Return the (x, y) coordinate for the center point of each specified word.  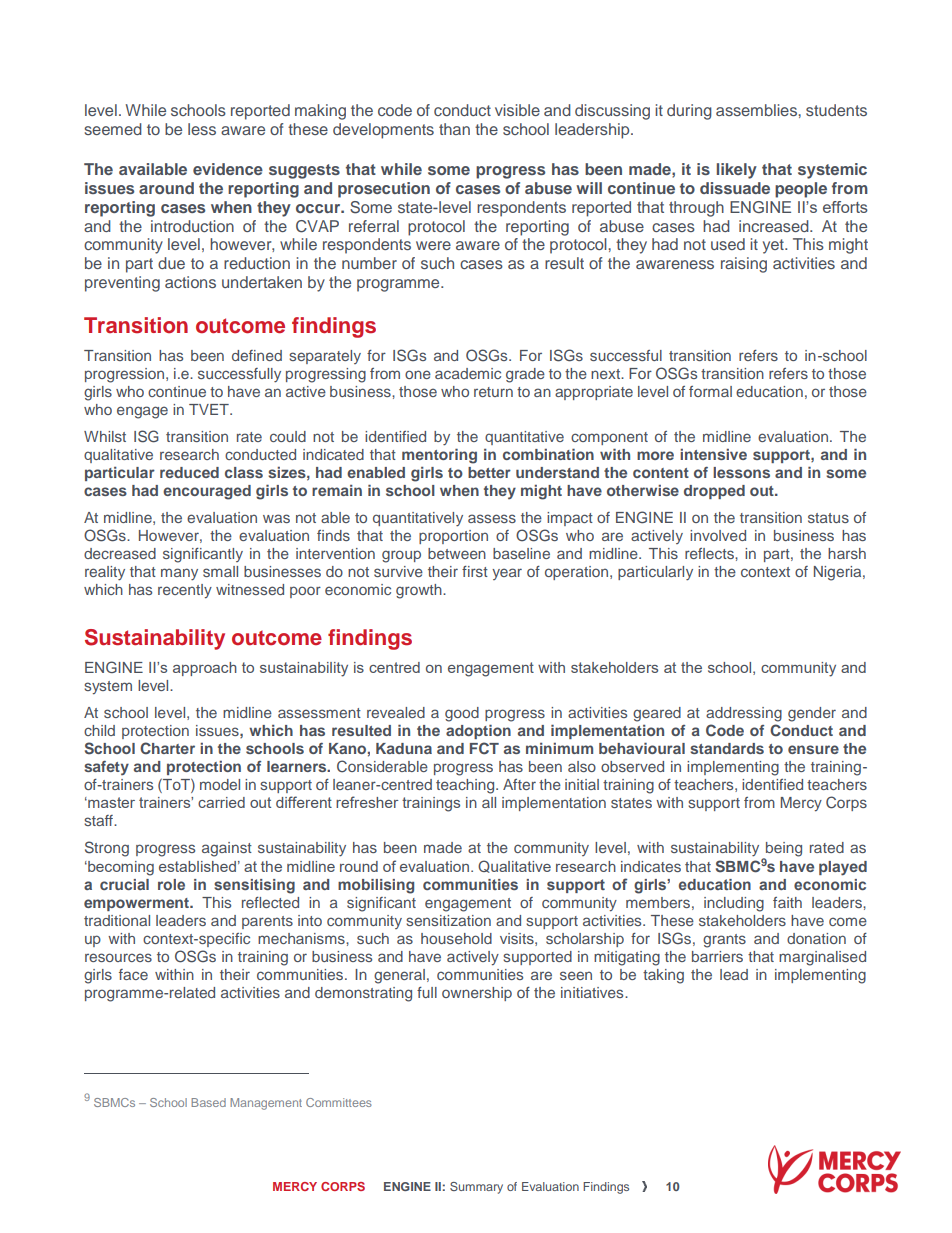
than (454, 129)
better (489, 472)
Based (208, 1102)
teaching (466, 786)
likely (737, 171)
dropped (714, 492)
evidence (228, 169)
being (783, 850)
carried (221, 802)
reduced (189, 472)
